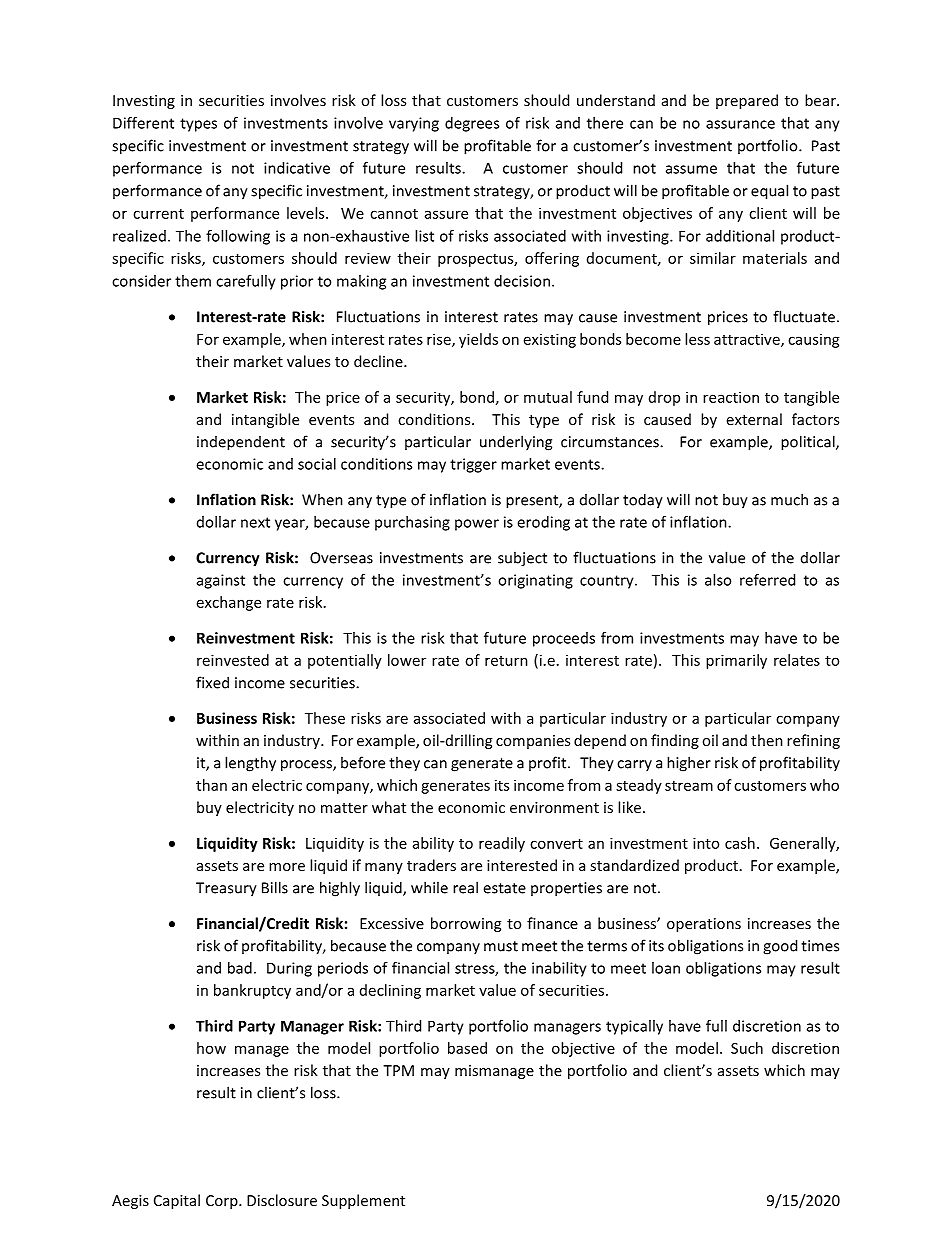 The width and height of the document is (952, 1233). Describe the element at coordinates (747, 1048) in the document. I see `Such` at that location.
